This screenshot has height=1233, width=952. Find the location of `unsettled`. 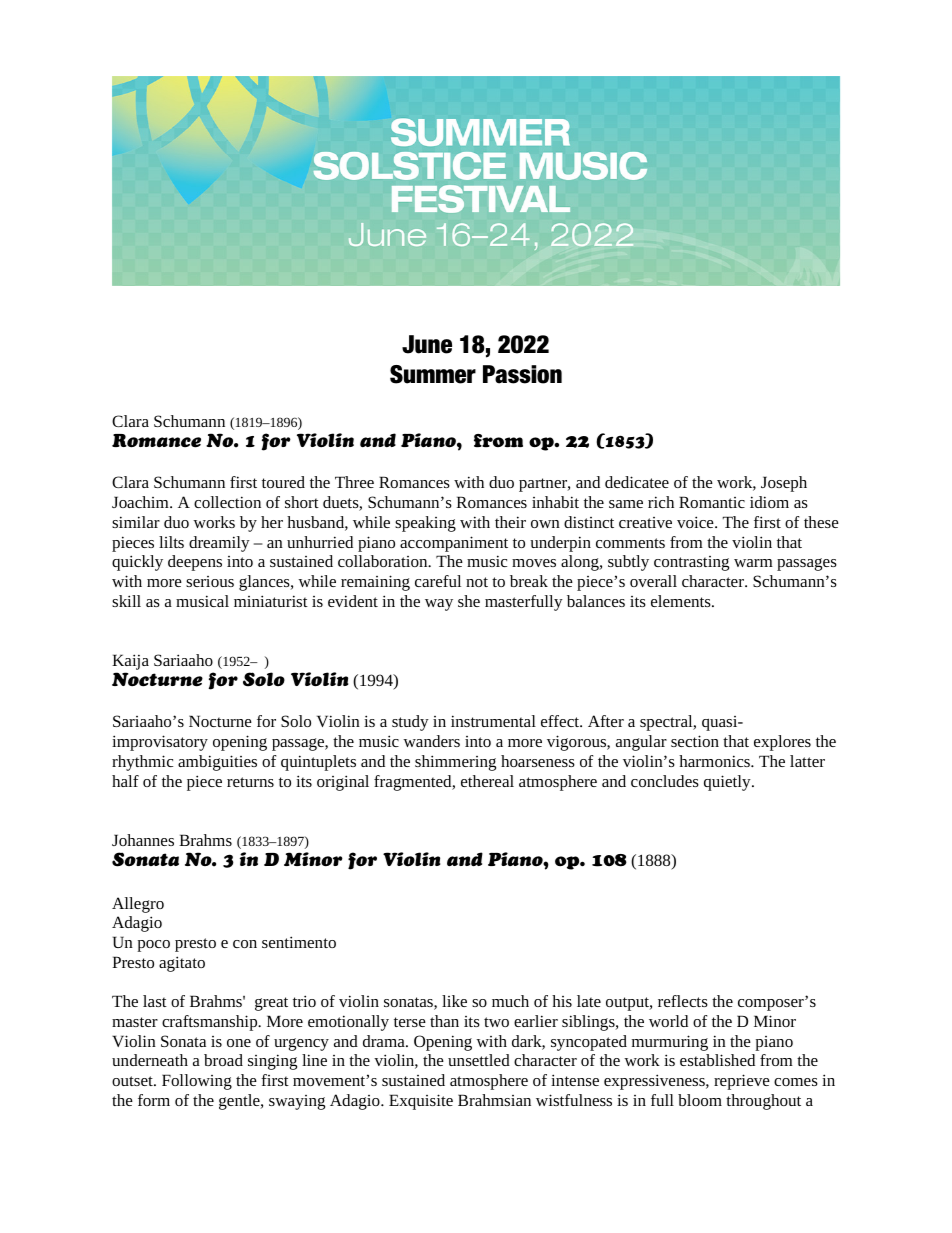

unsettled is located at coordinates (479, 1060).
